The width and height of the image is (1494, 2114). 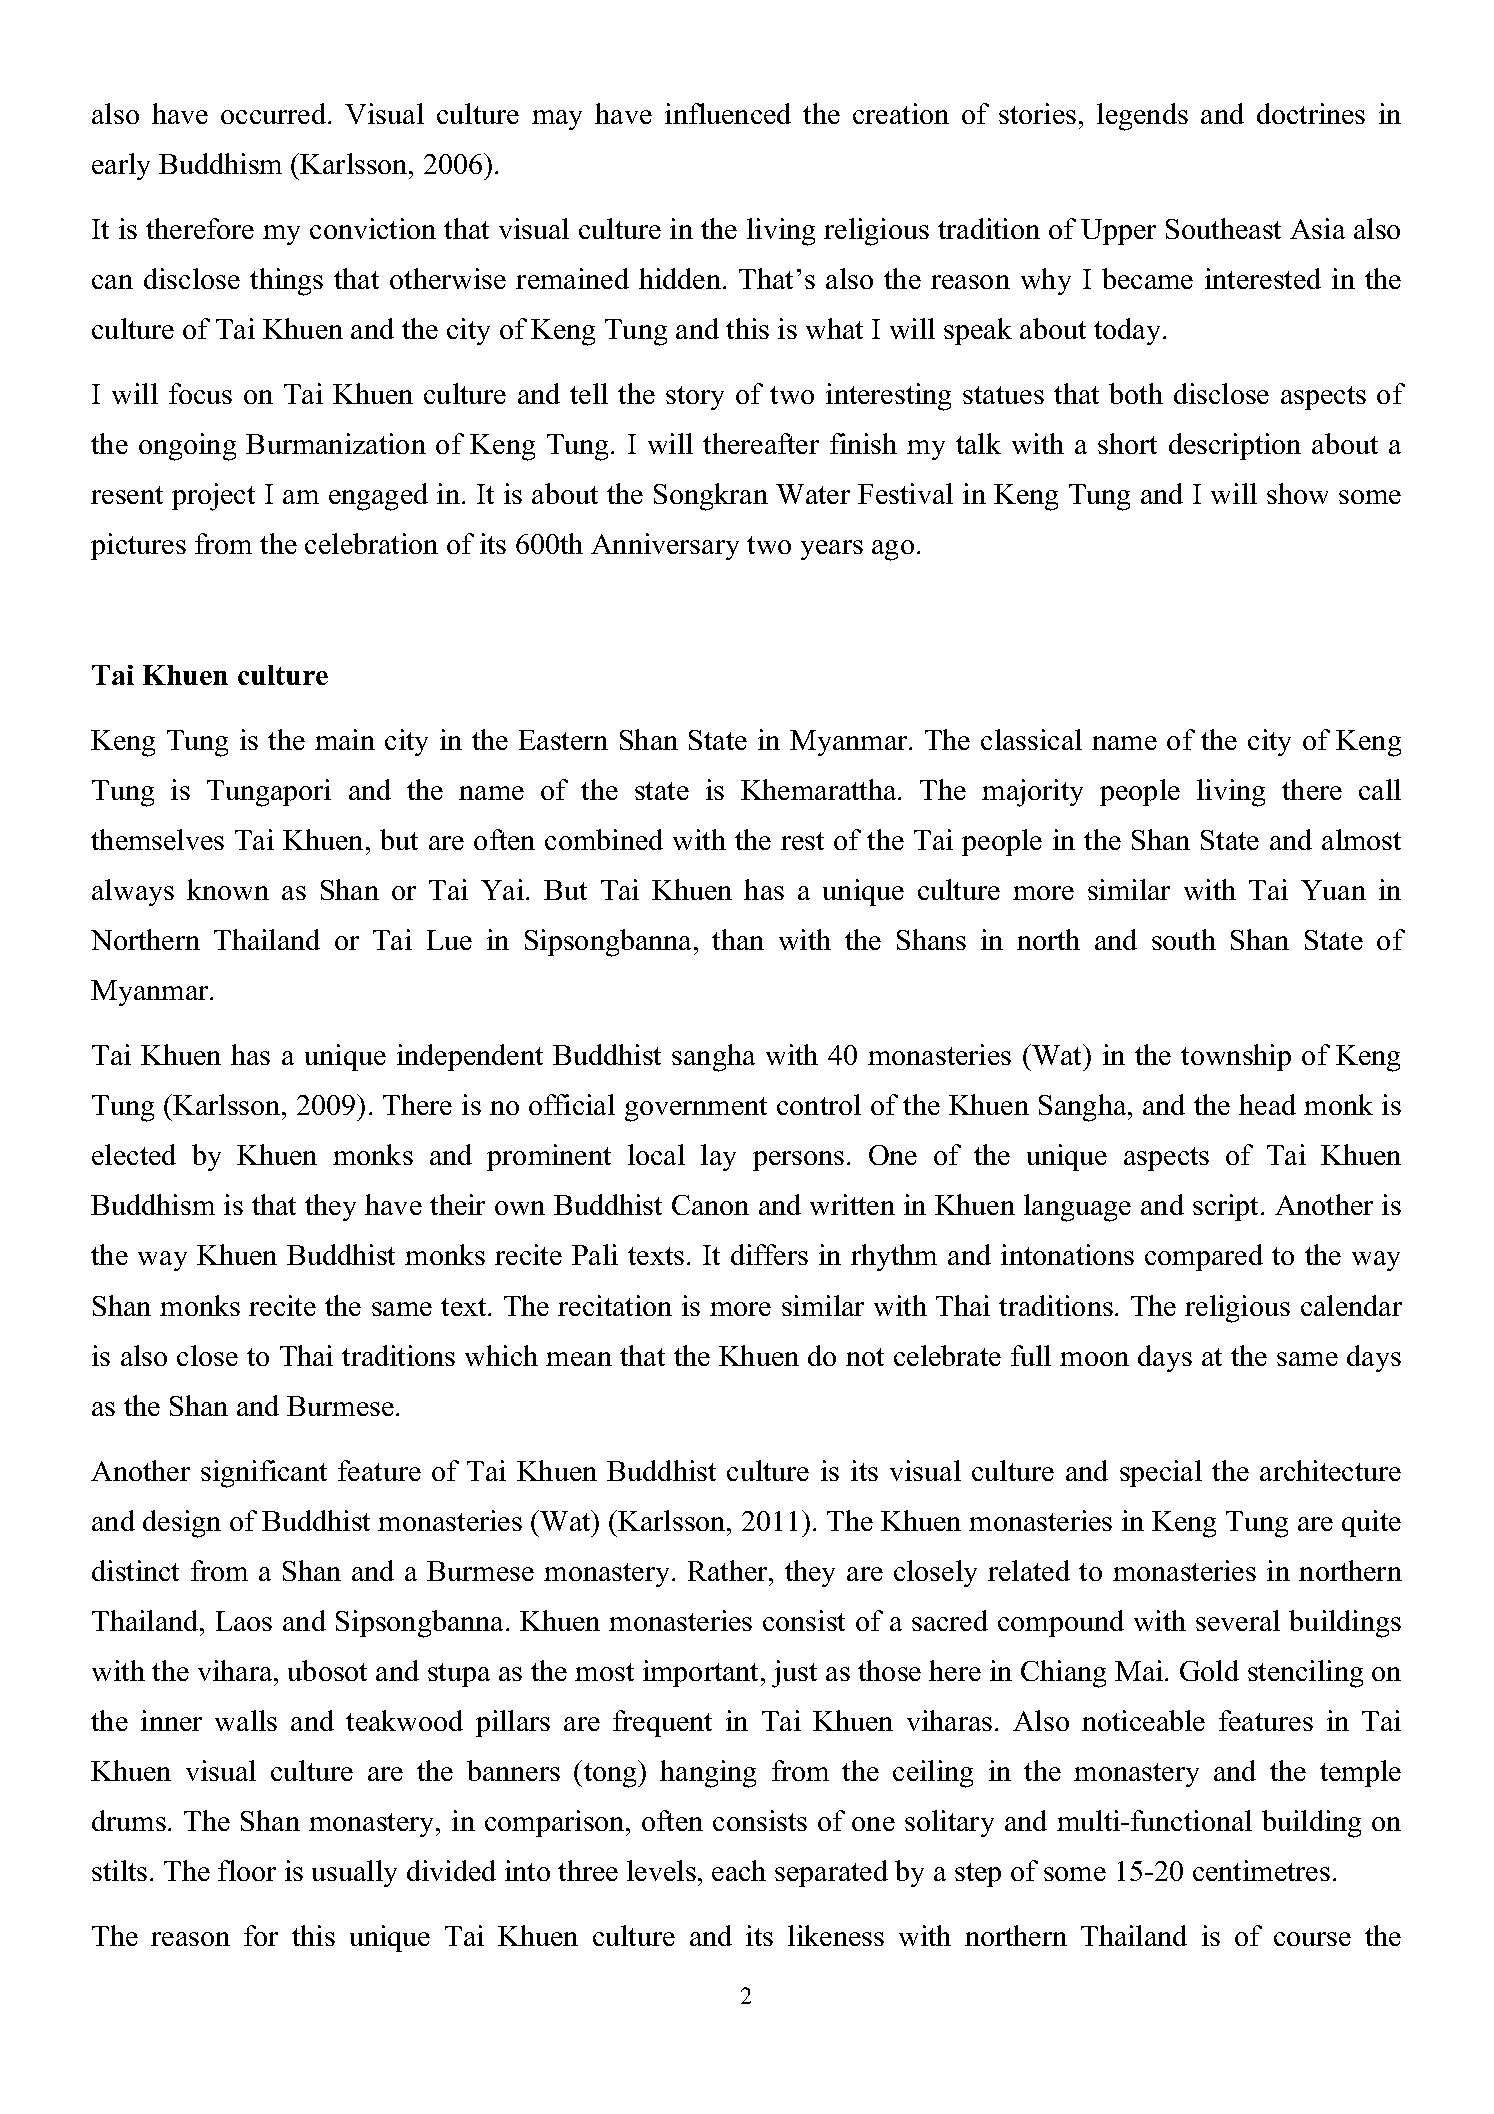 I want to click on occurred, so click(x=275, y=113).
